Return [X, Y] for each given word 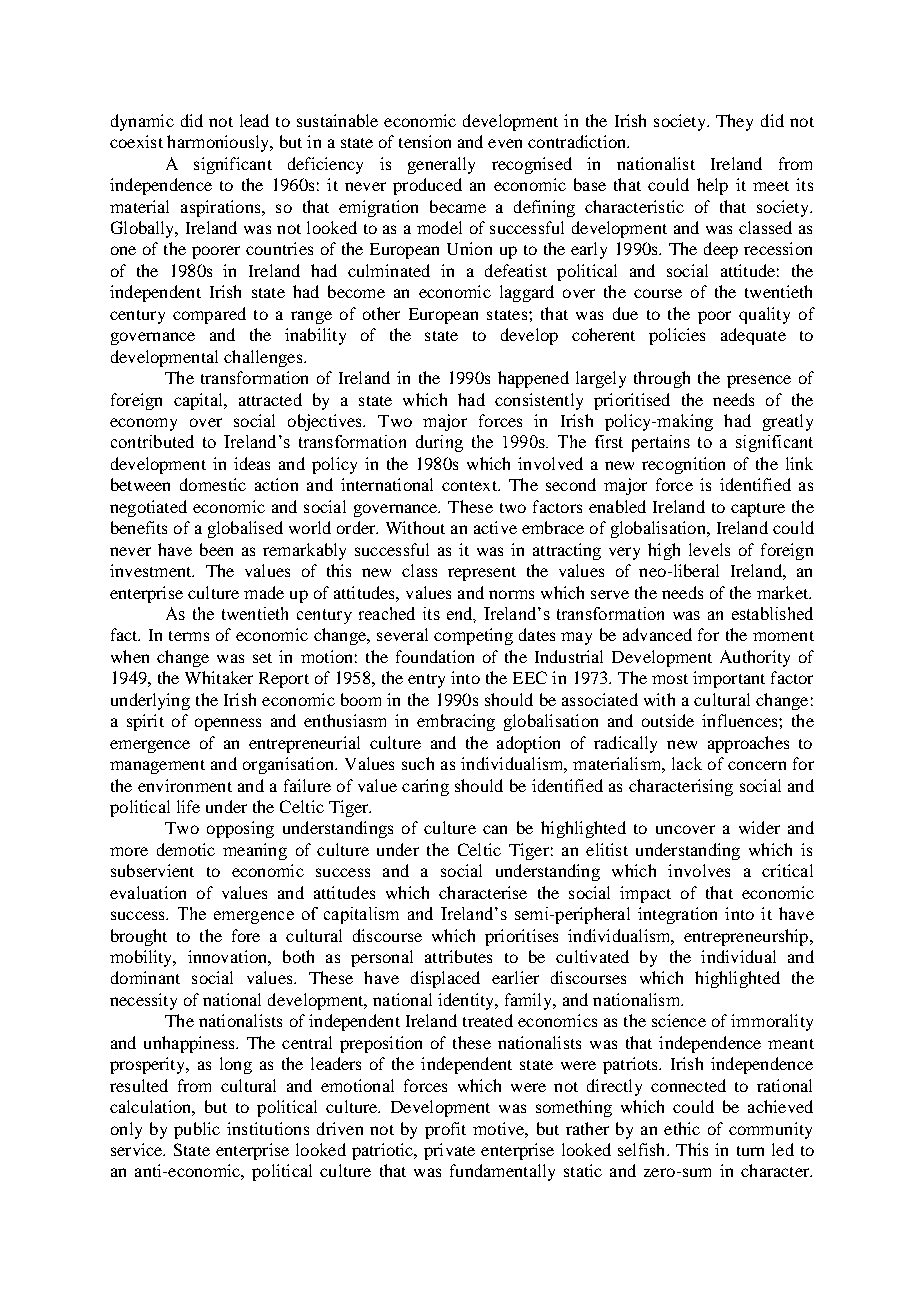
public [197, 1130]
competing [473, 636]
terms [189, 636]
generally [441, 165]
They [734, 122]
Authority [755, 658]
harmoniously [219, 143]
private [449, 1151]
